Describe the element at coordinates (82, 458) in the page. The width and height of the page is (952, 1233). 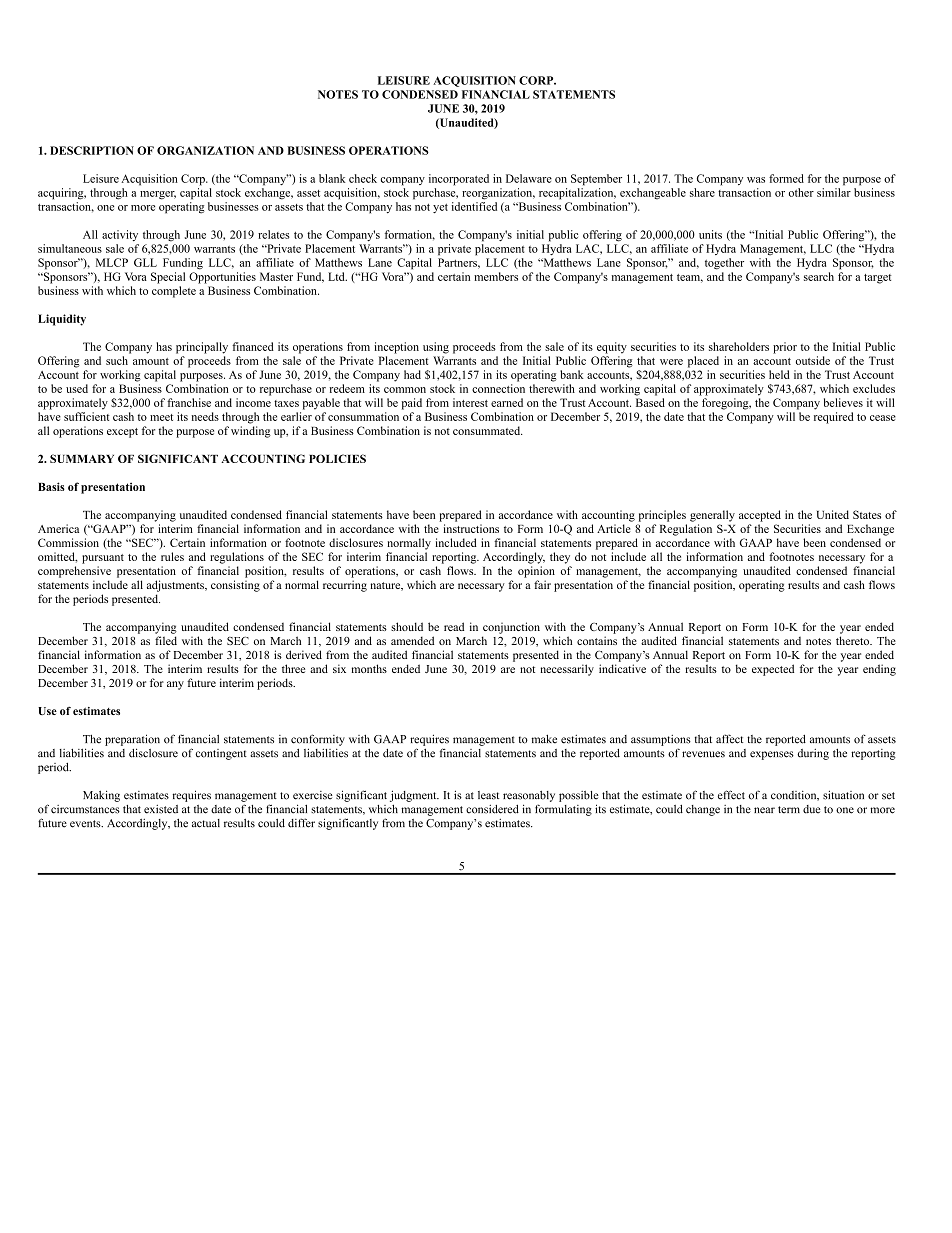
I see `SUMMARY` at that location.
